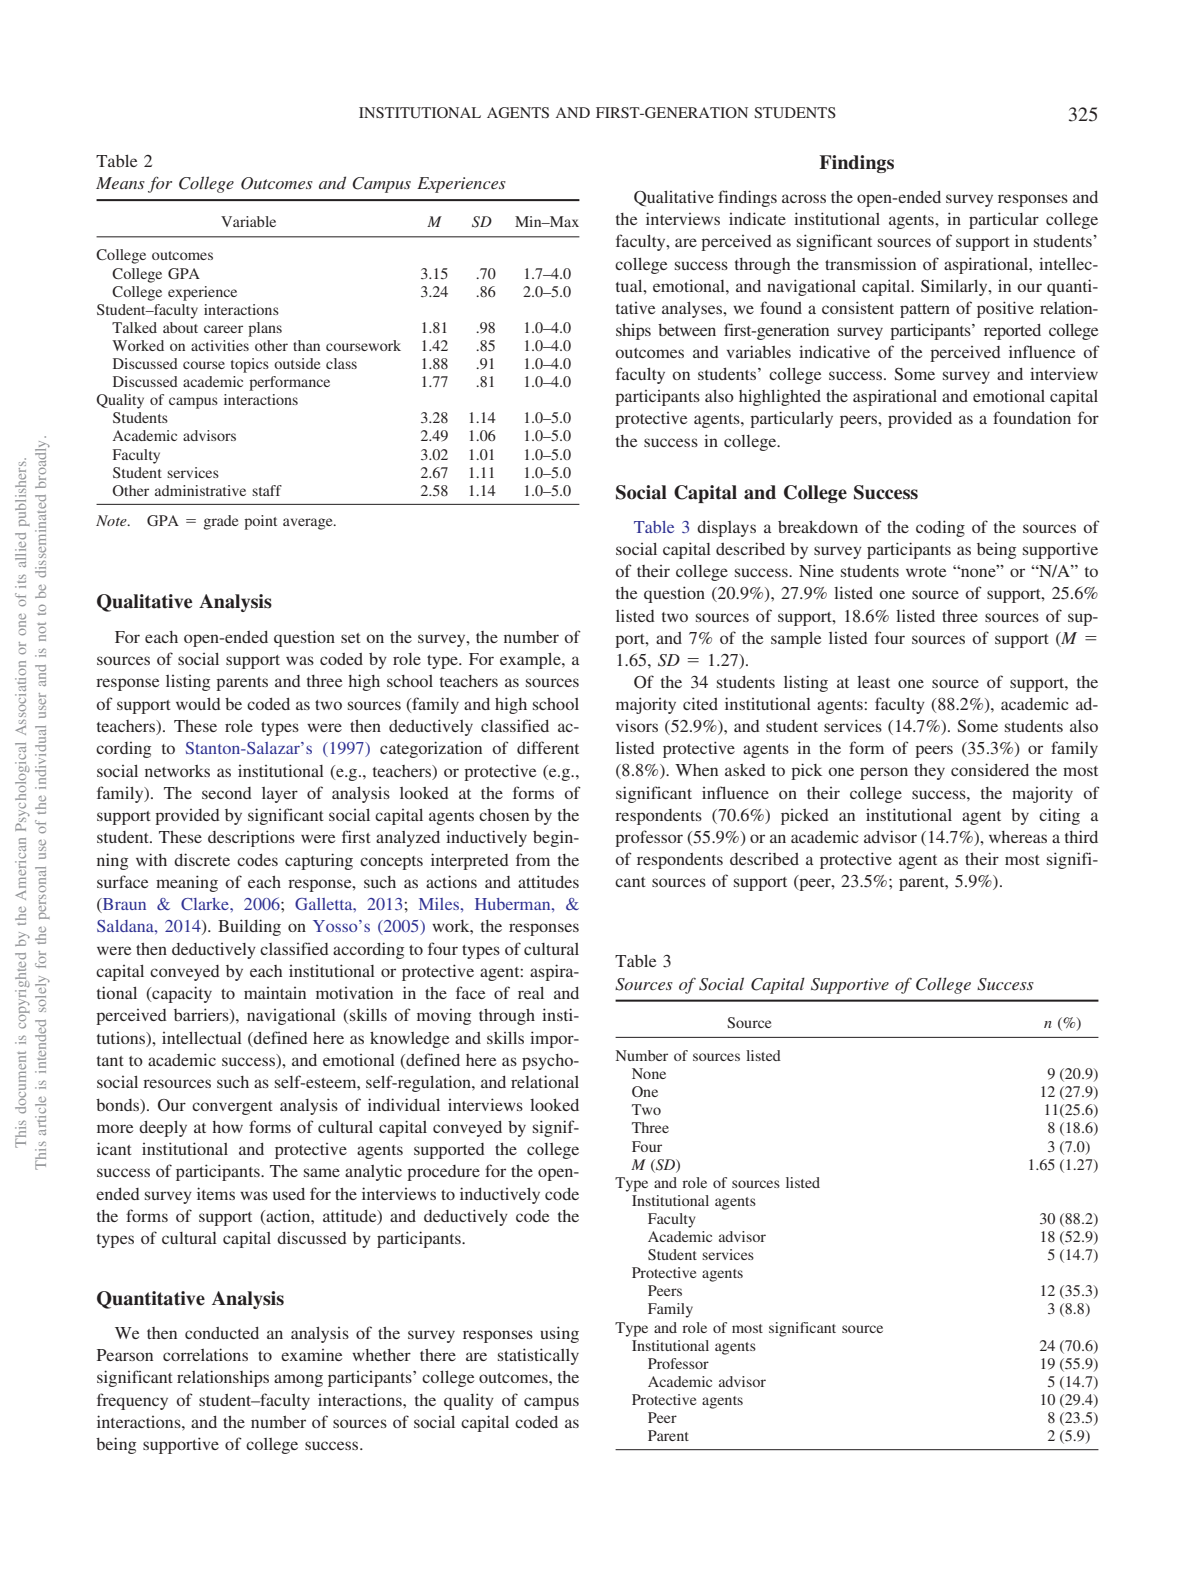  I want to click on indicate, so click(757, 218).
